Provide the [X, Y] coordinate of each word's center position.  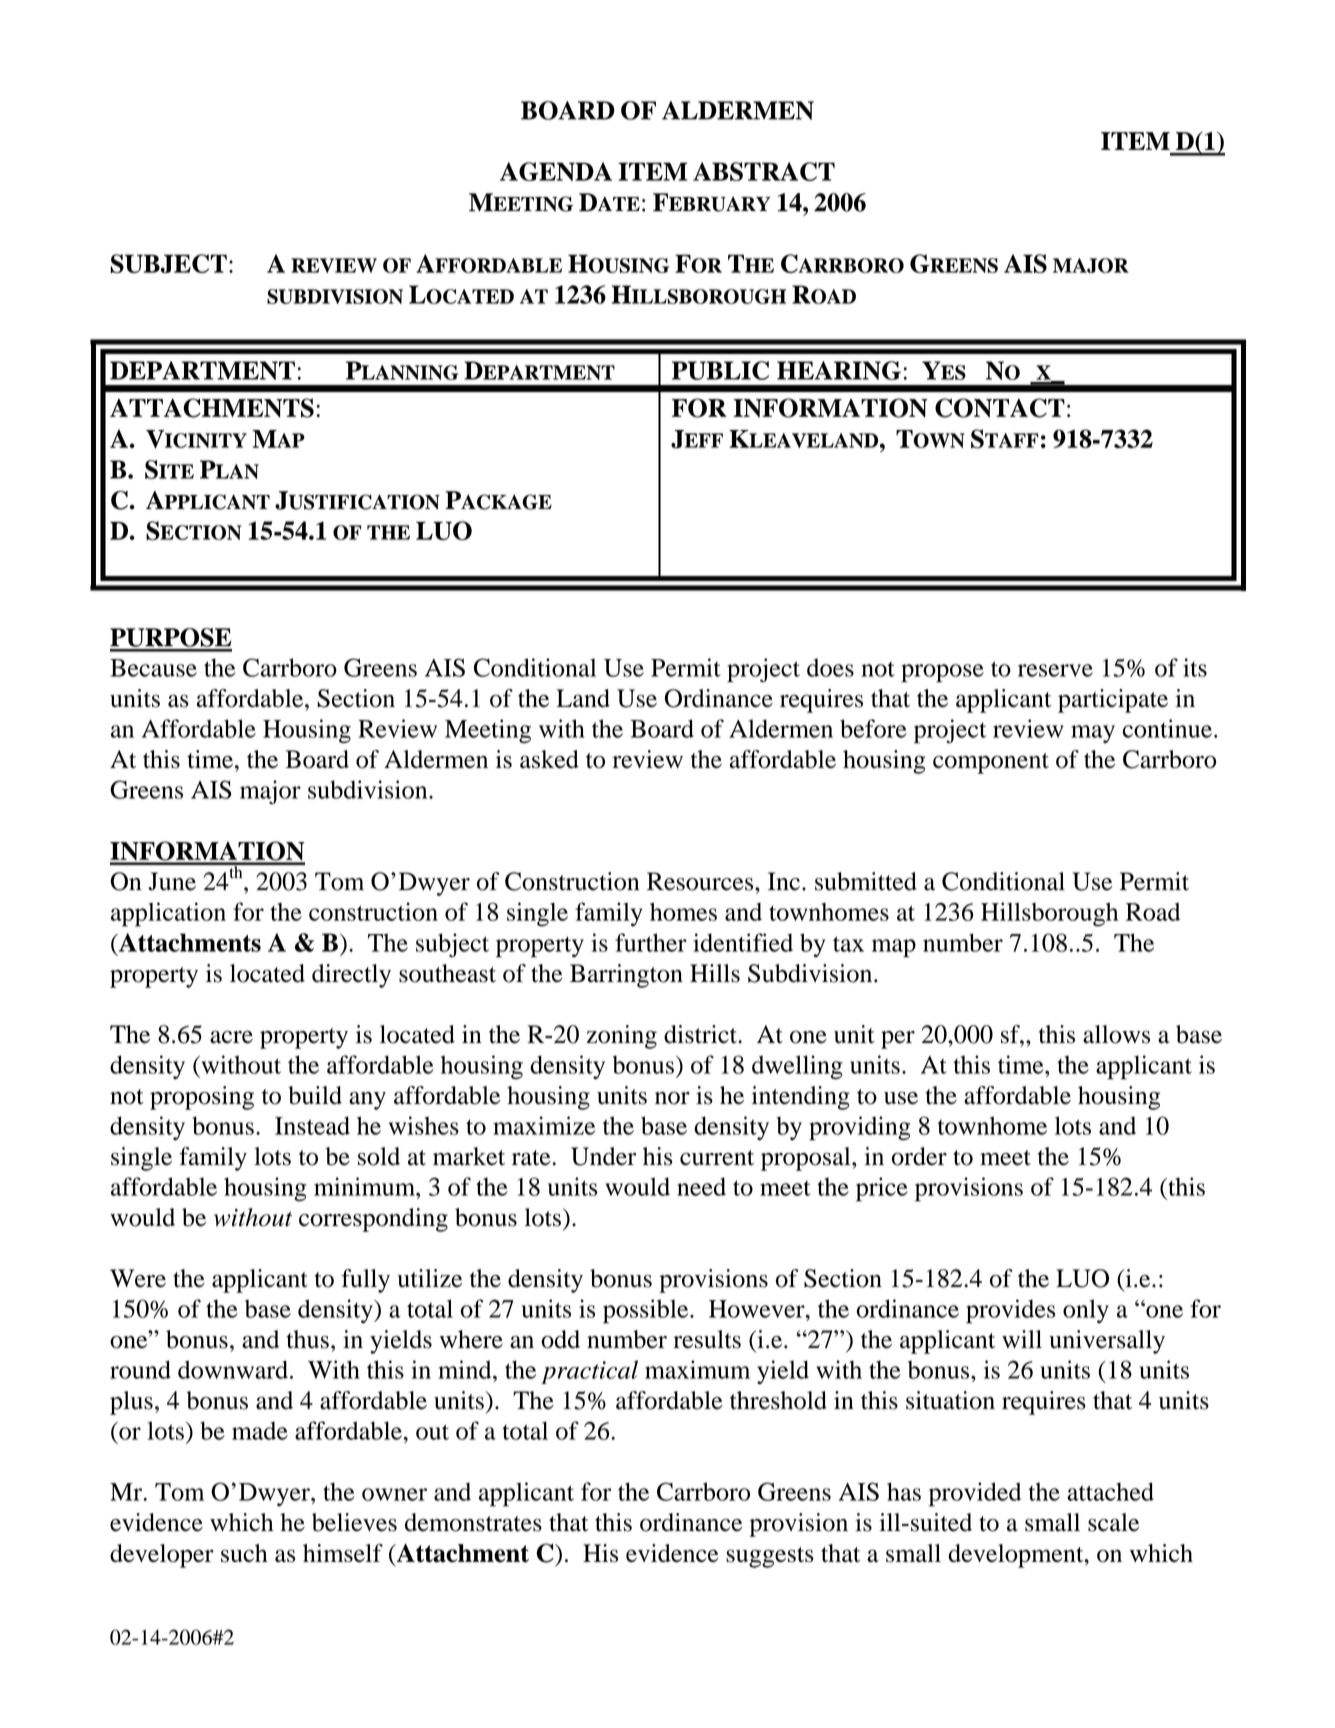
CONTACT [1000, 408]
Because [153, 668]
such [244, 1553]
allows [1116, 1034]
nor [672, 1098]
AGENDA [556, 171]
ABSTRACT [764, 171]
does [830, 667]
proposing [202, 1098]
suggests [770, 1557]
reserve [1055, 670]
